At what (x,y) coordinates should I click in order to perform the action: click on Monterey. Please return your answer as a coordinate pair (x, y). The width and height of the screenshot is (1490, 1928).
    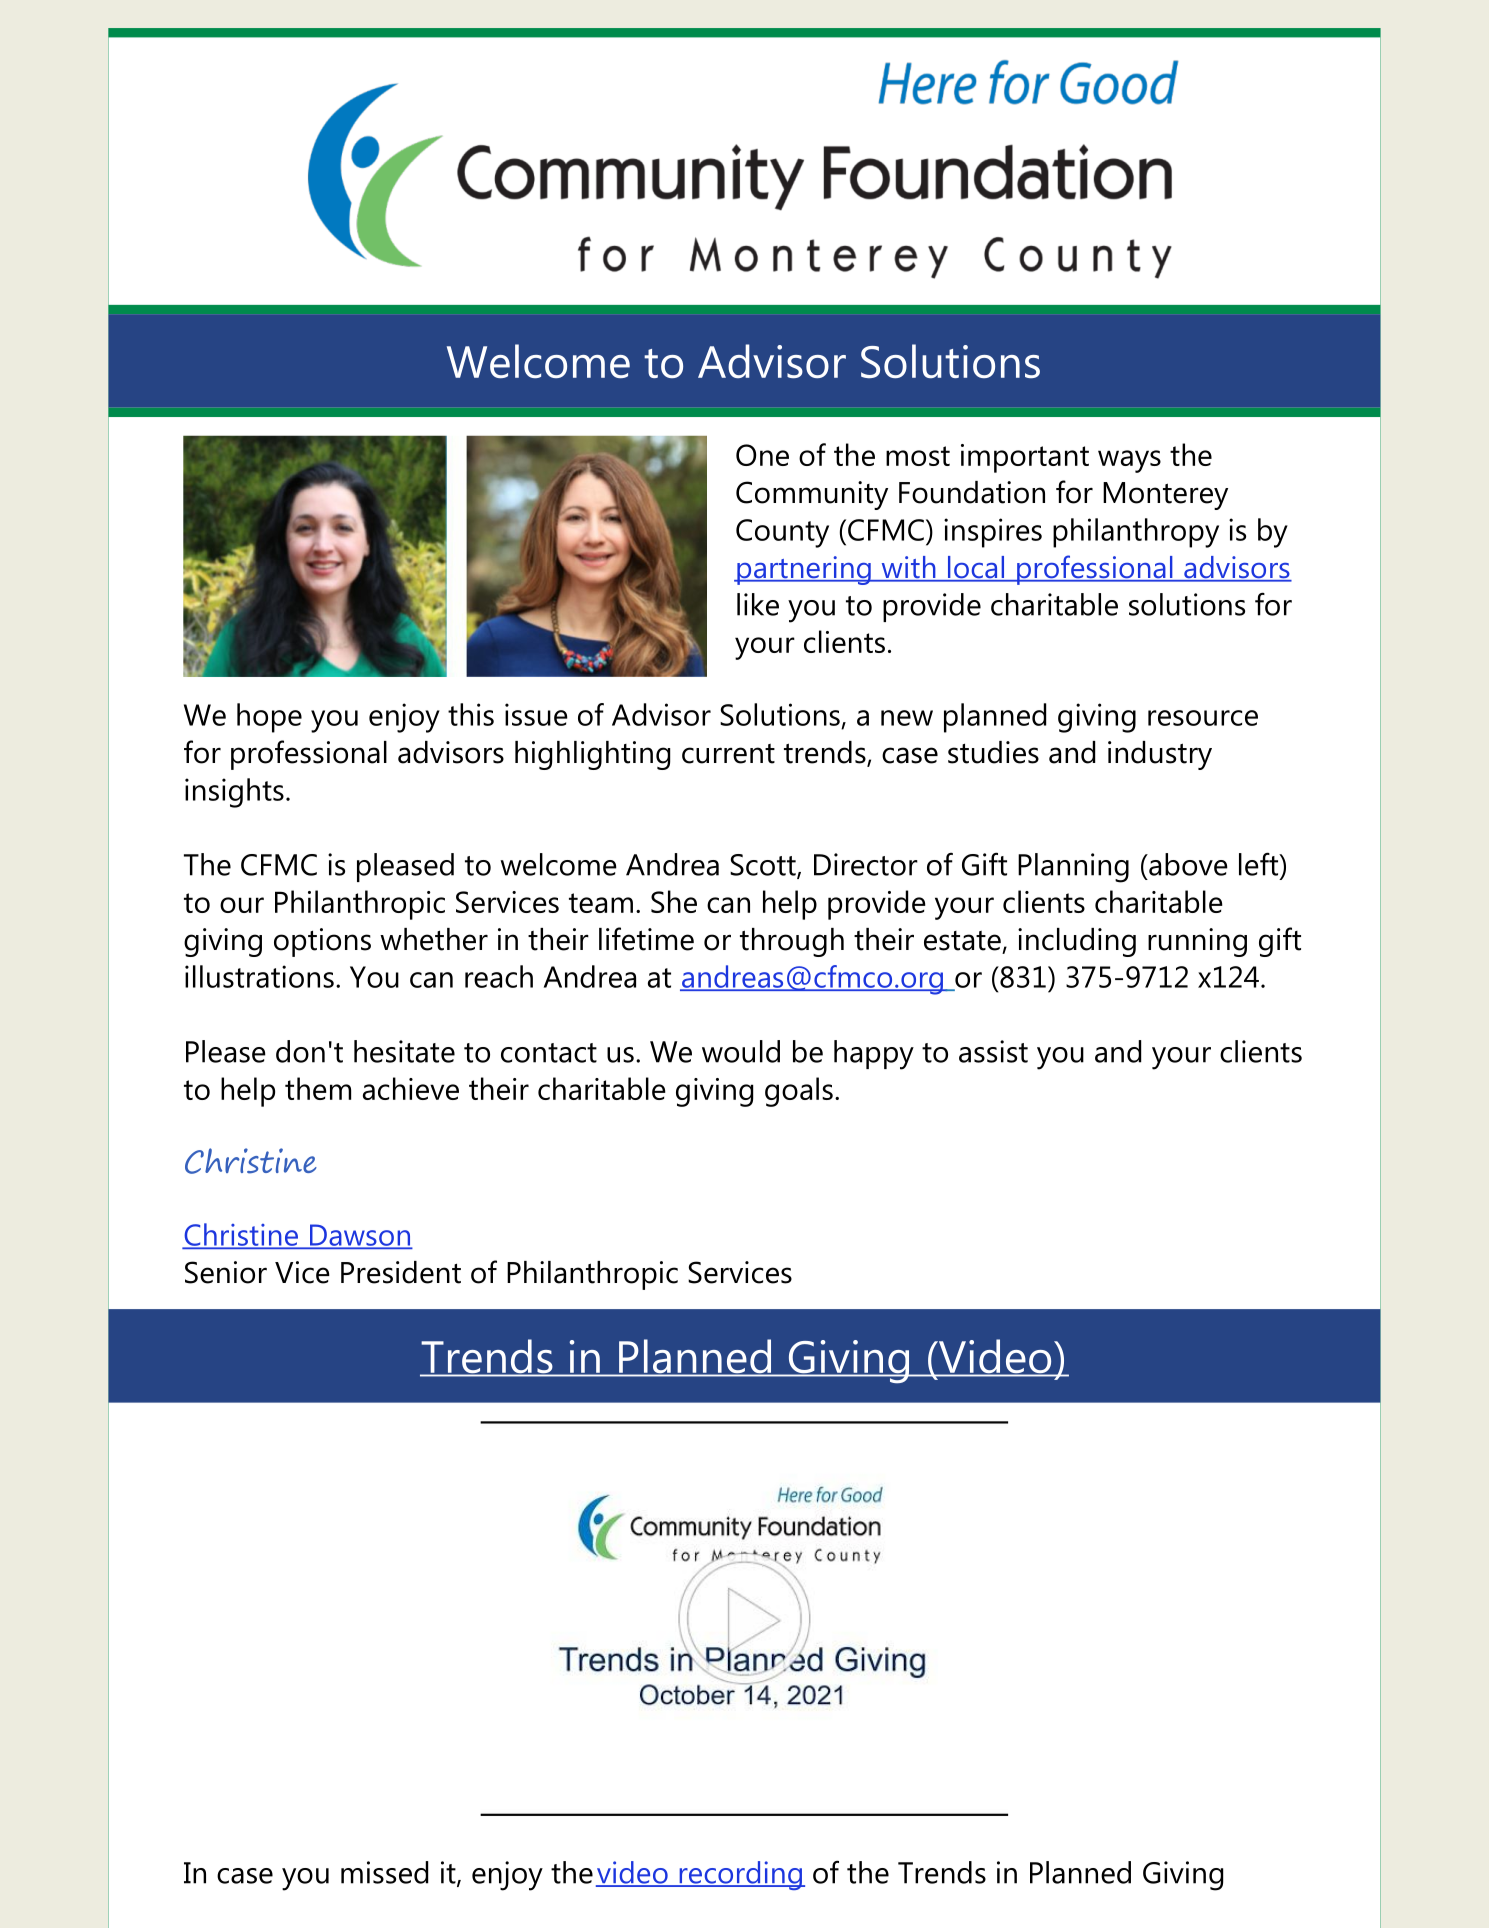
    Looking at the image, I should click on (1165, 496).
